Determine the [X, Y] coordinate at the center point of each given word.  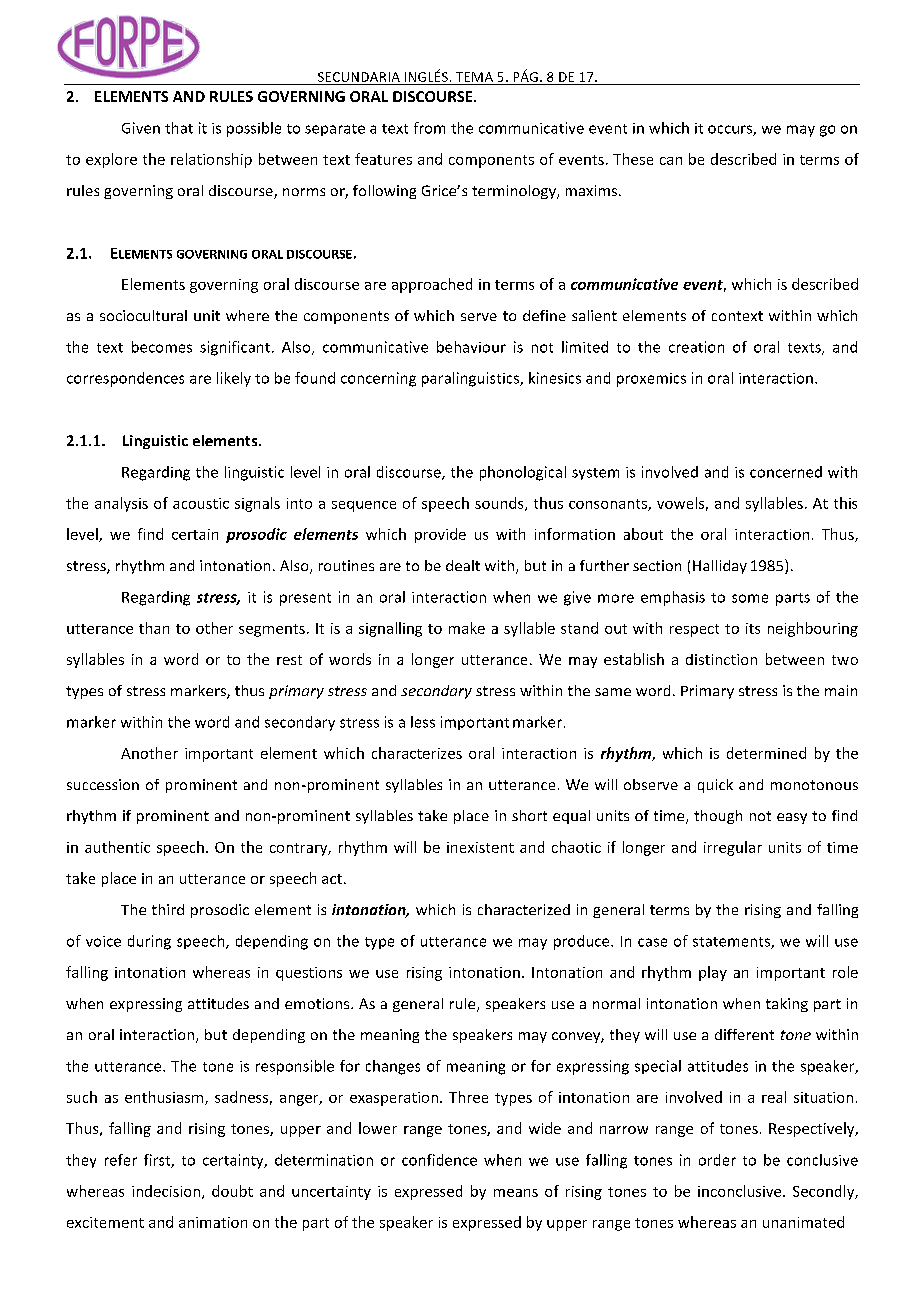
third [168, 909]
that [179, 128]
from [429, 128]
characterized [524, 909]
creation [696, 347]
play [713, 973]
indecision [167, 1192]
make [467, 628]
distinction [721, 659]
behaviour [471, 347]
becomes [162, 347]
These [633, 159]
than [154, 628]
